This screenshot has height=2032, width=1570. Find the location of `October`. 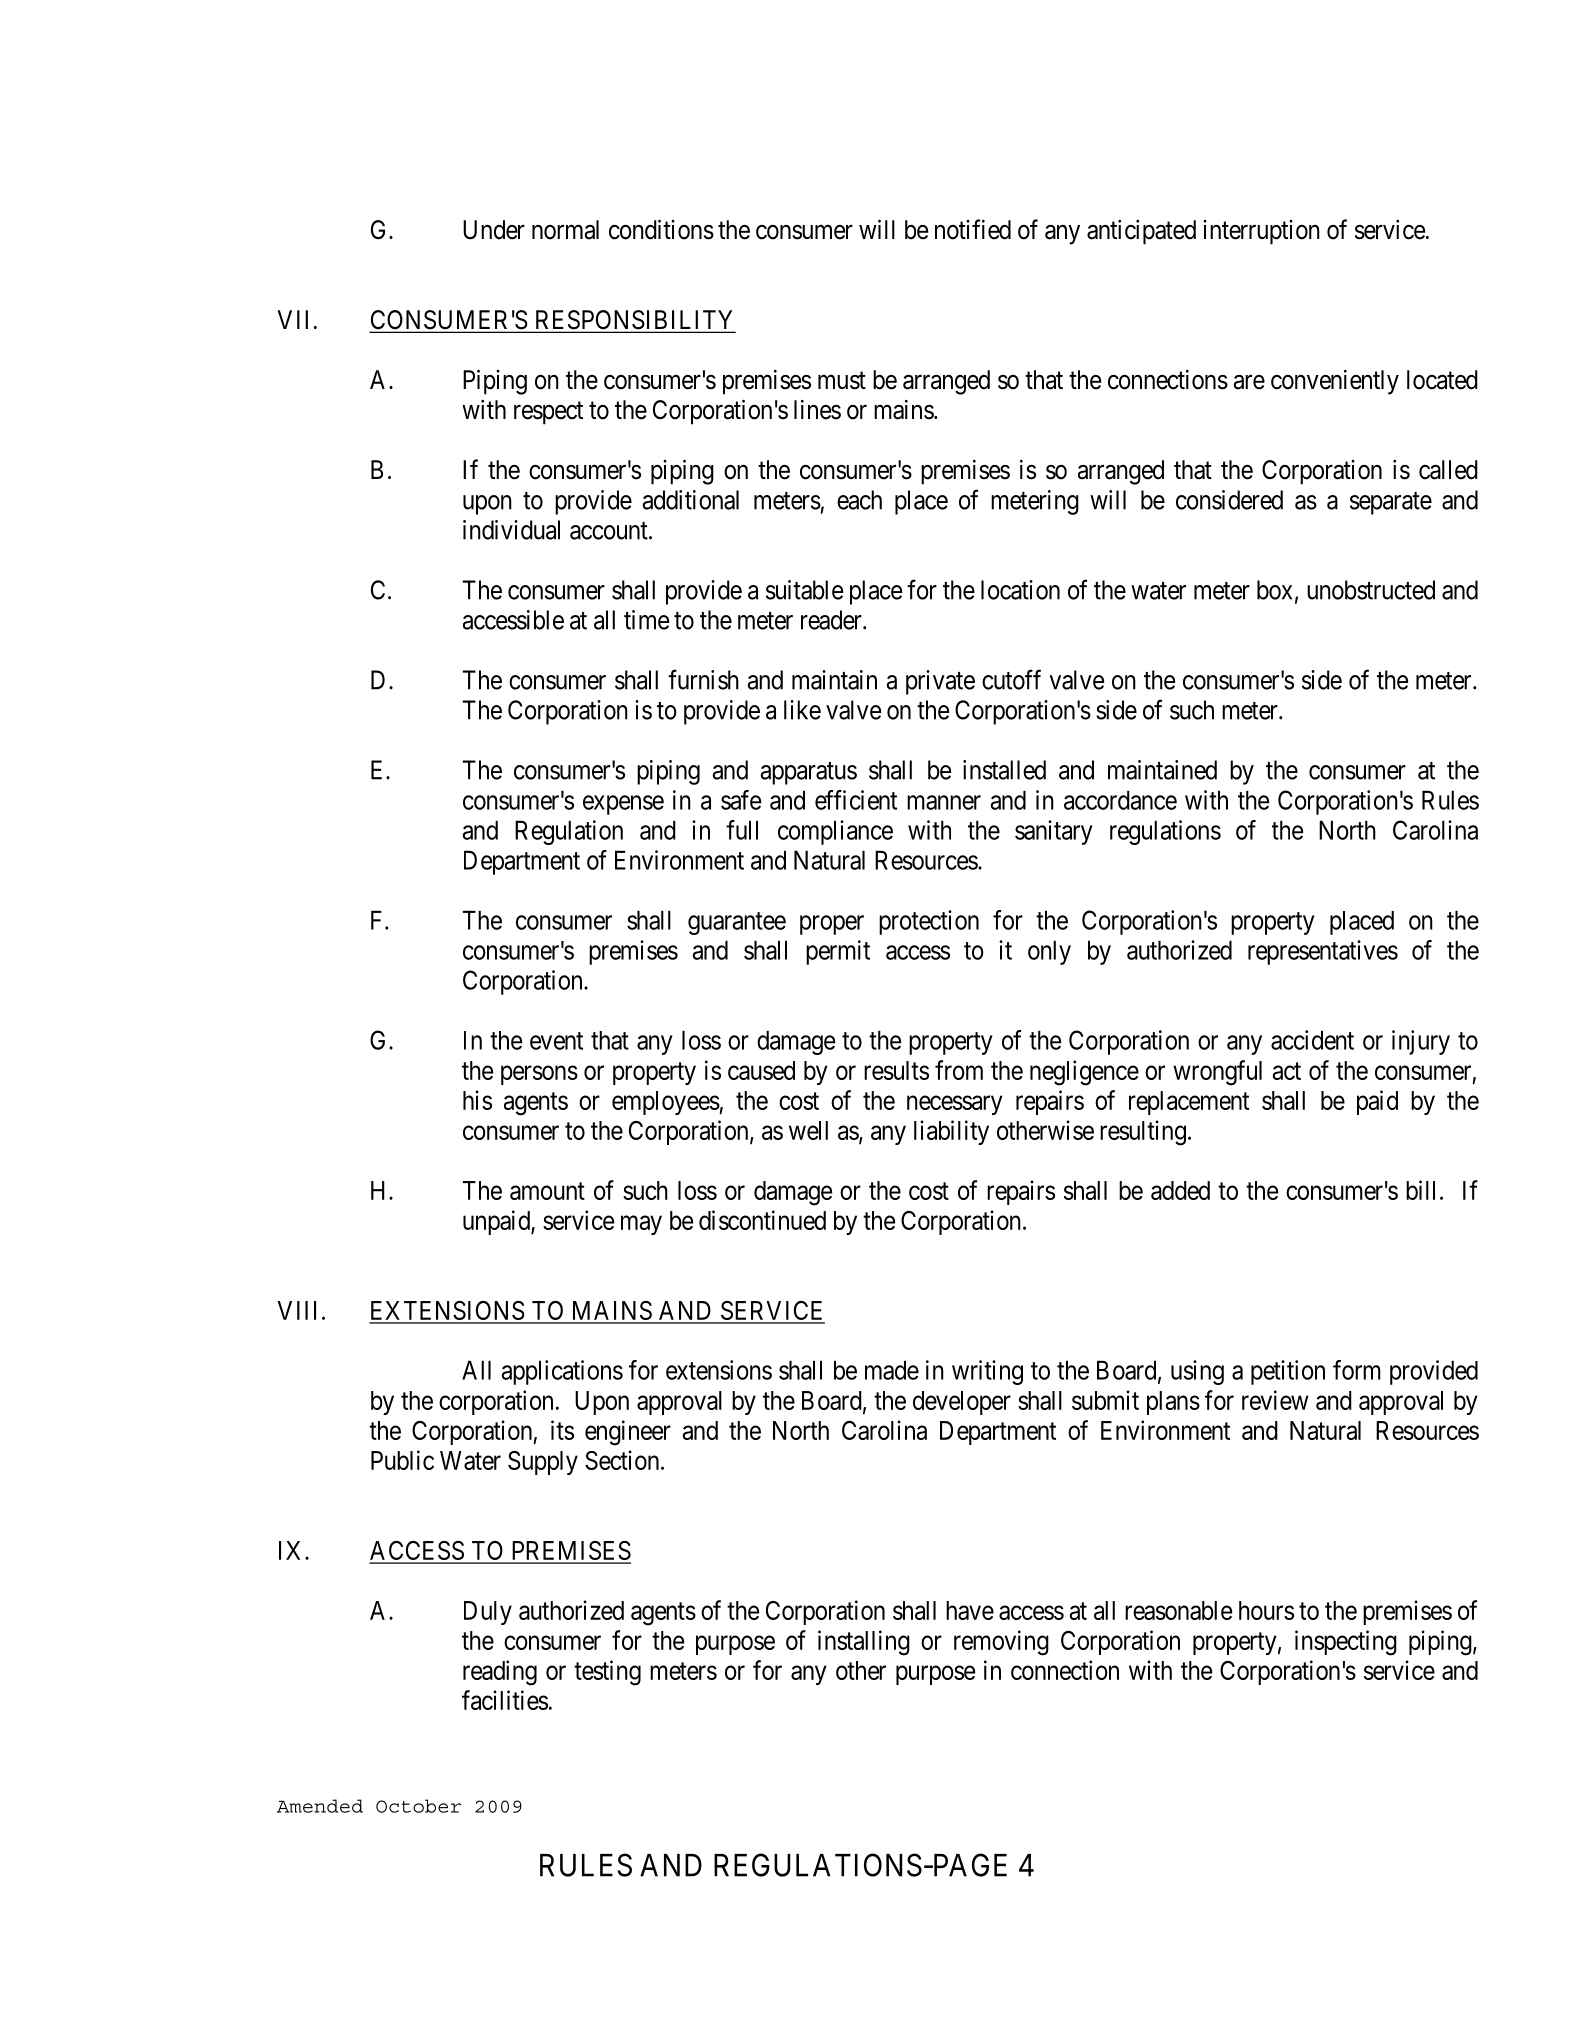

October is located at coordinates (418, 1806).
